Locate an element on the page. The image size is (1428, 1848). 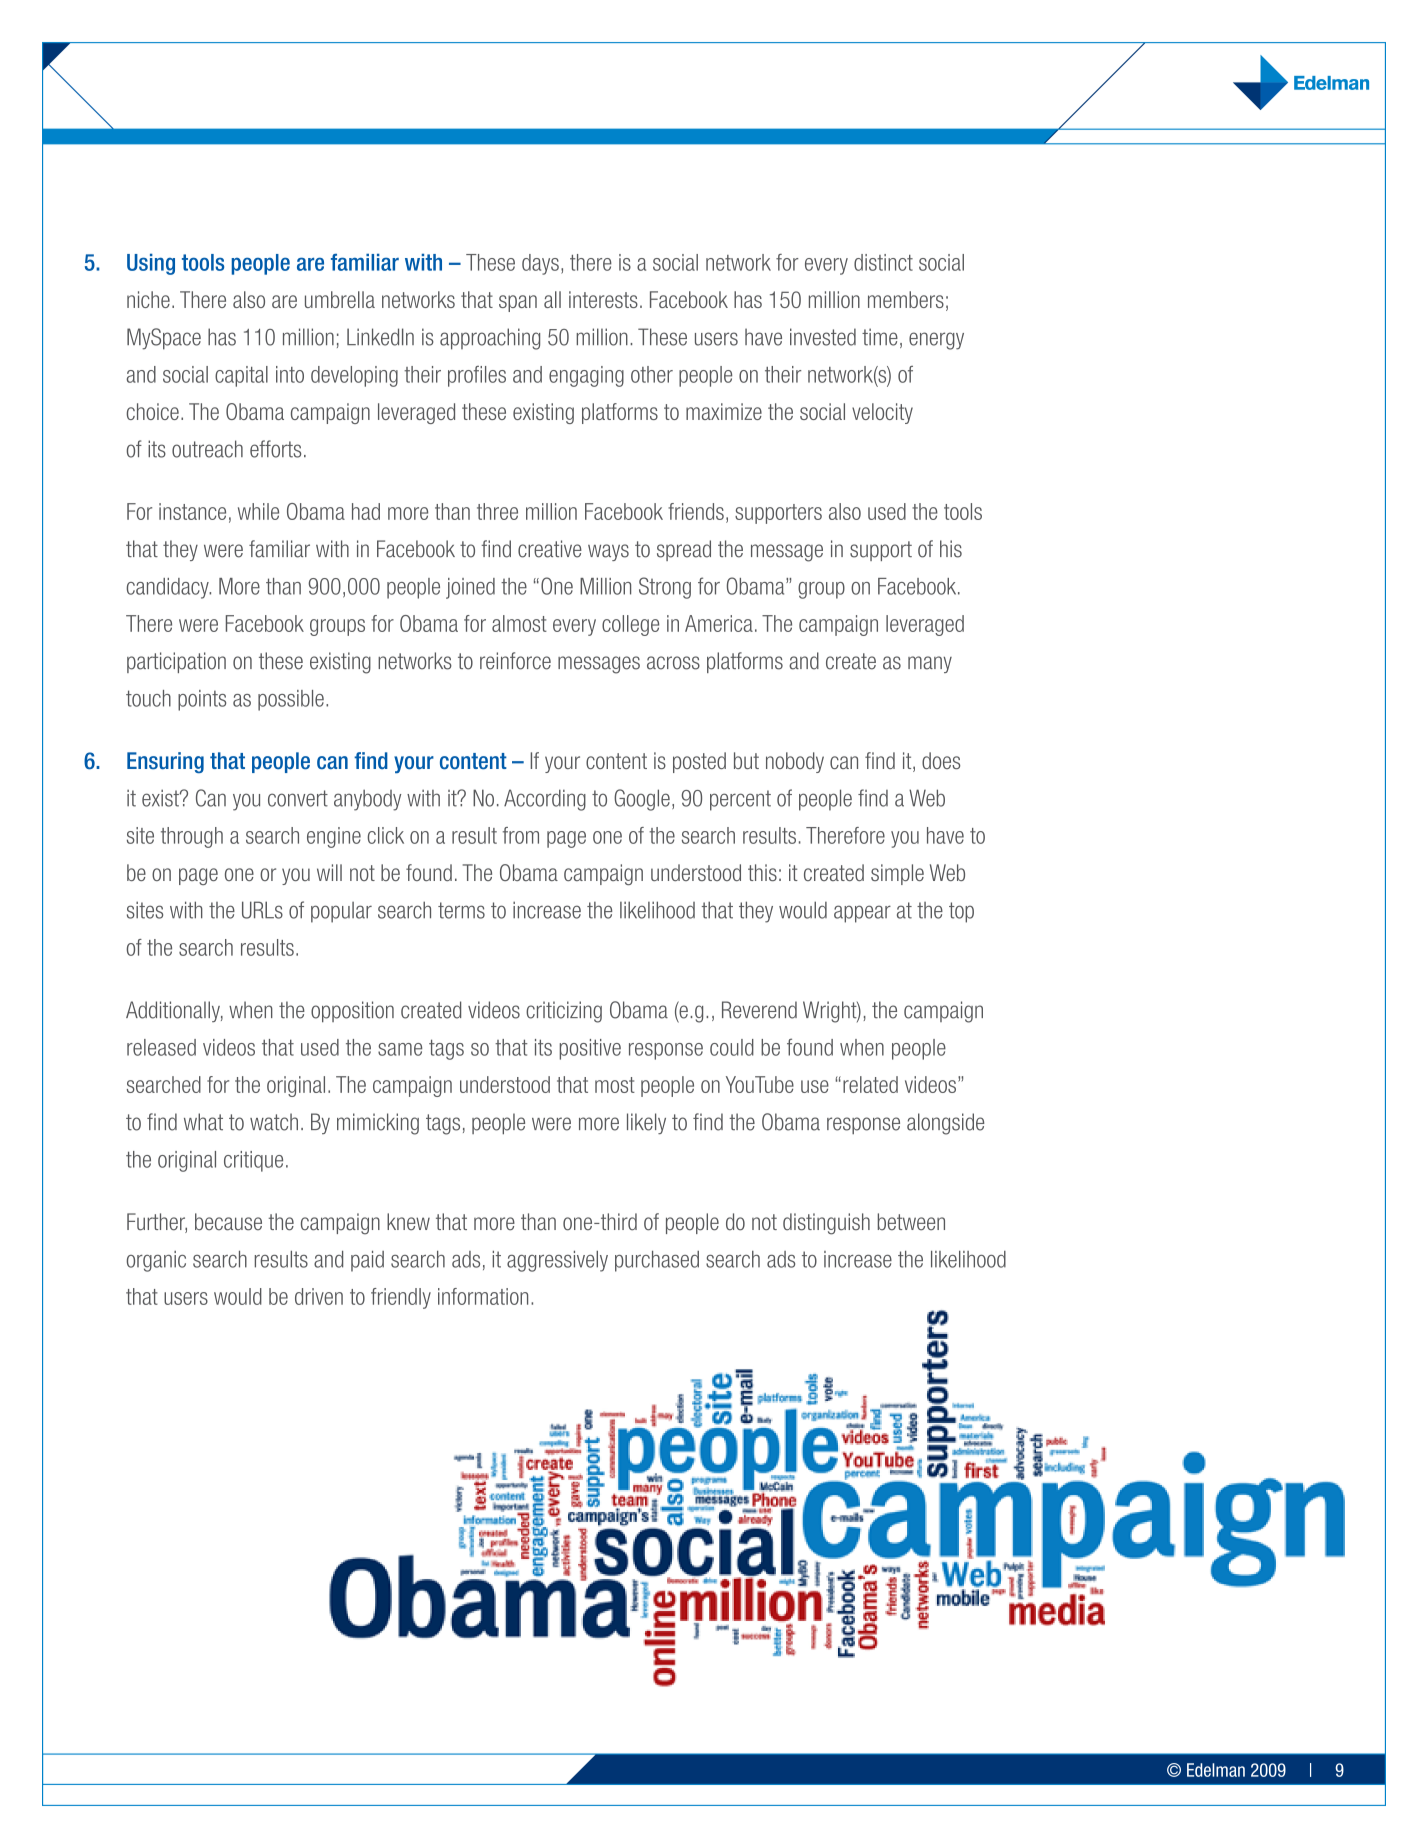
many is located at coordinates (930, 664).
